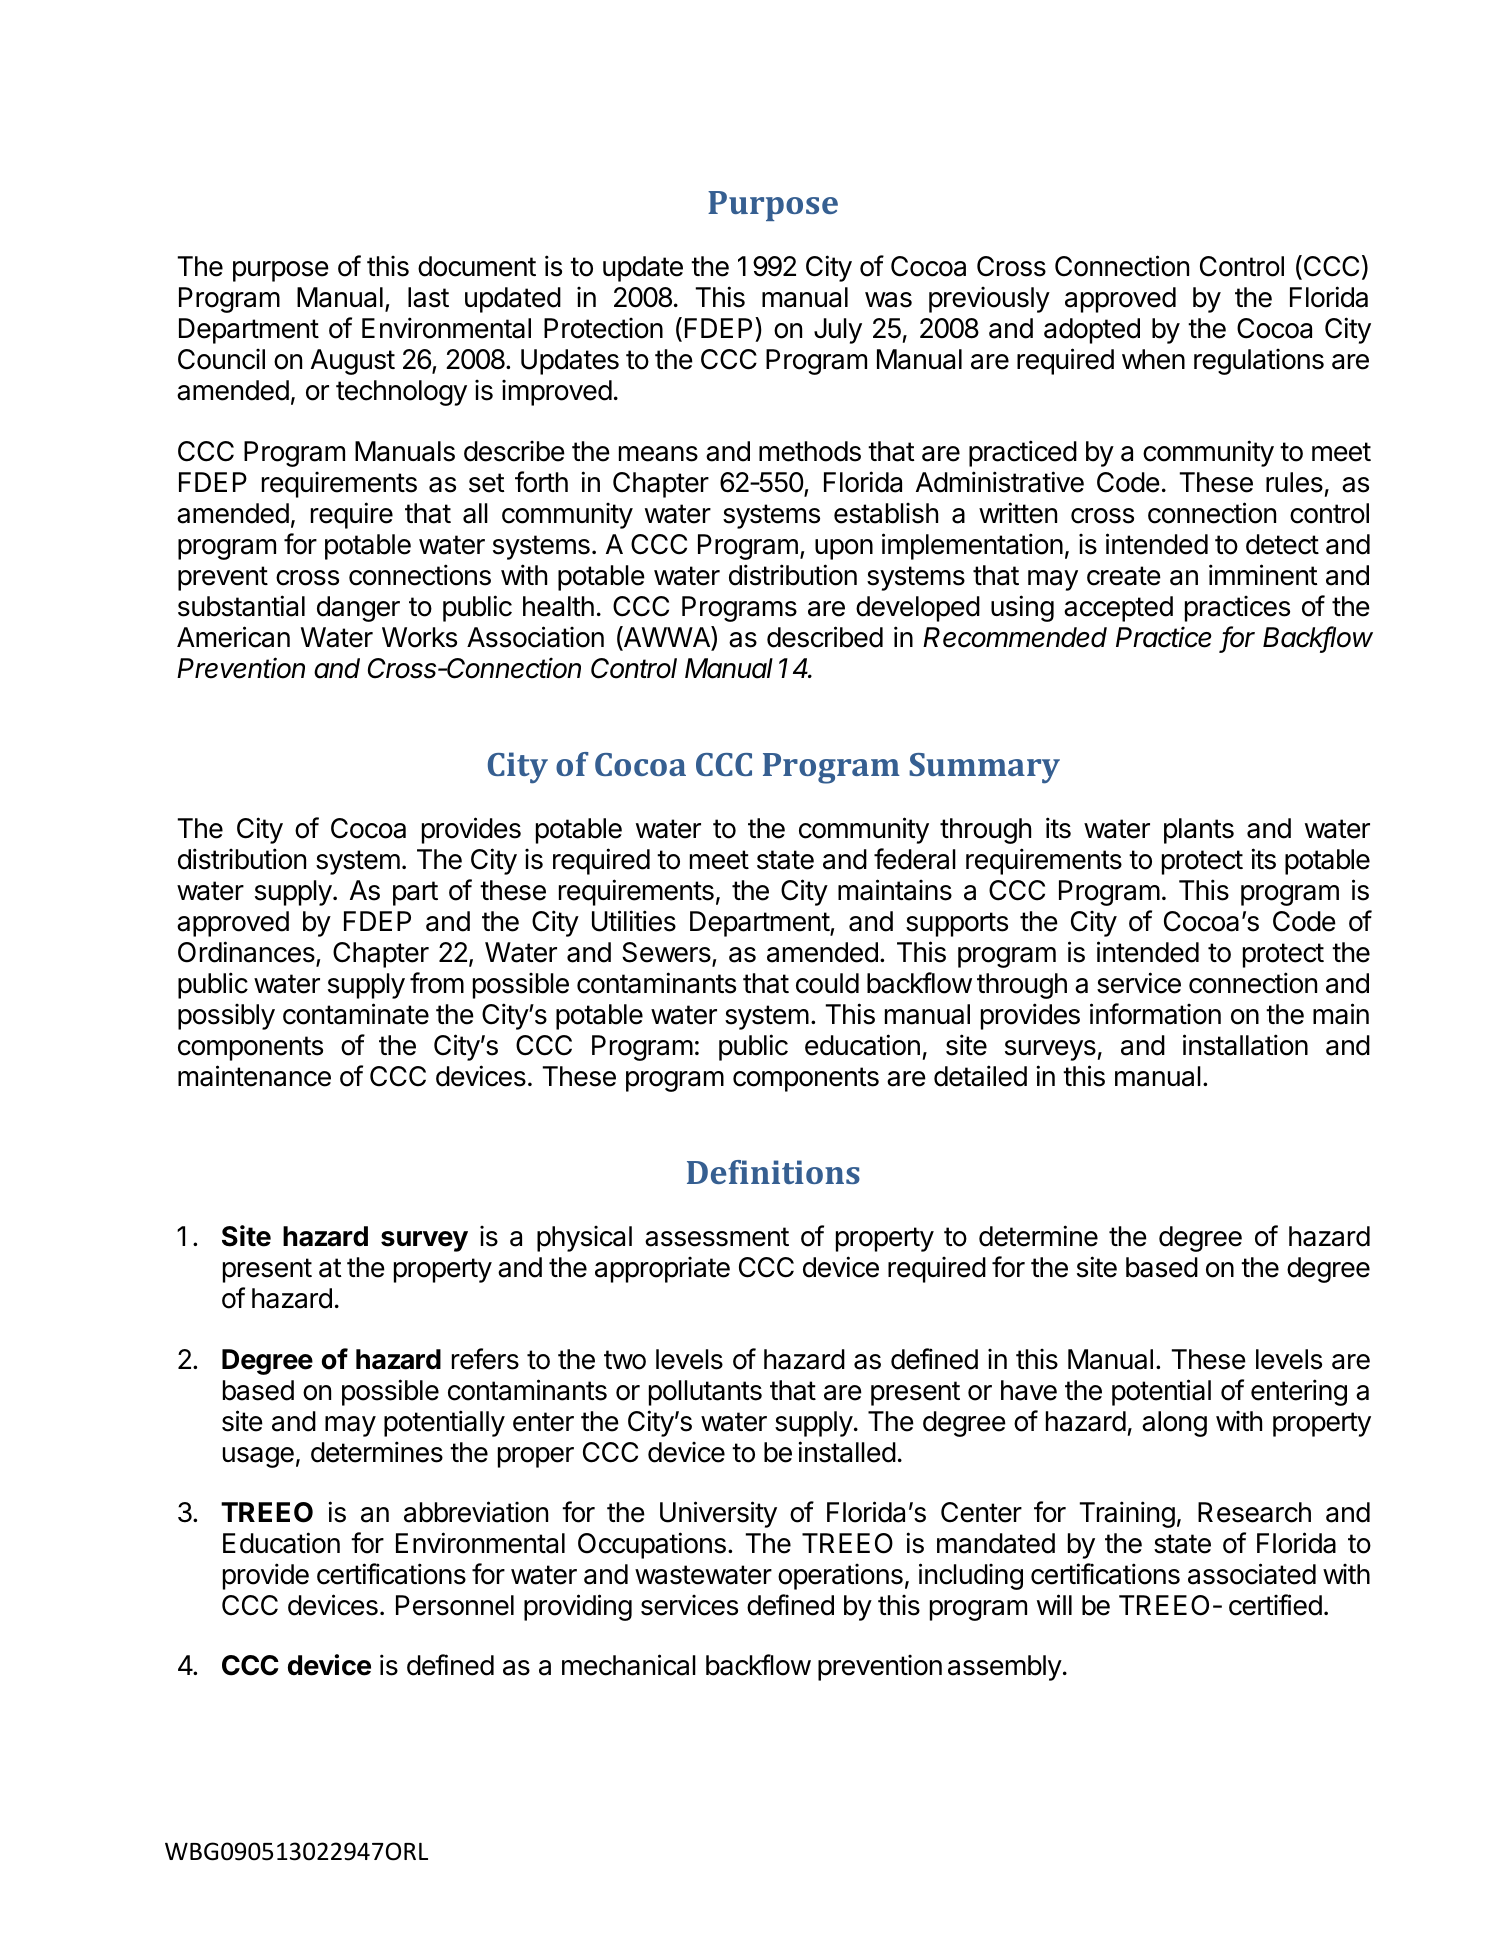 The width and height of the image is (1502, 1944). What do you see at coordinates (1054, 1604) in the image?
I see `will` at bounding box center [1054, 1604].
